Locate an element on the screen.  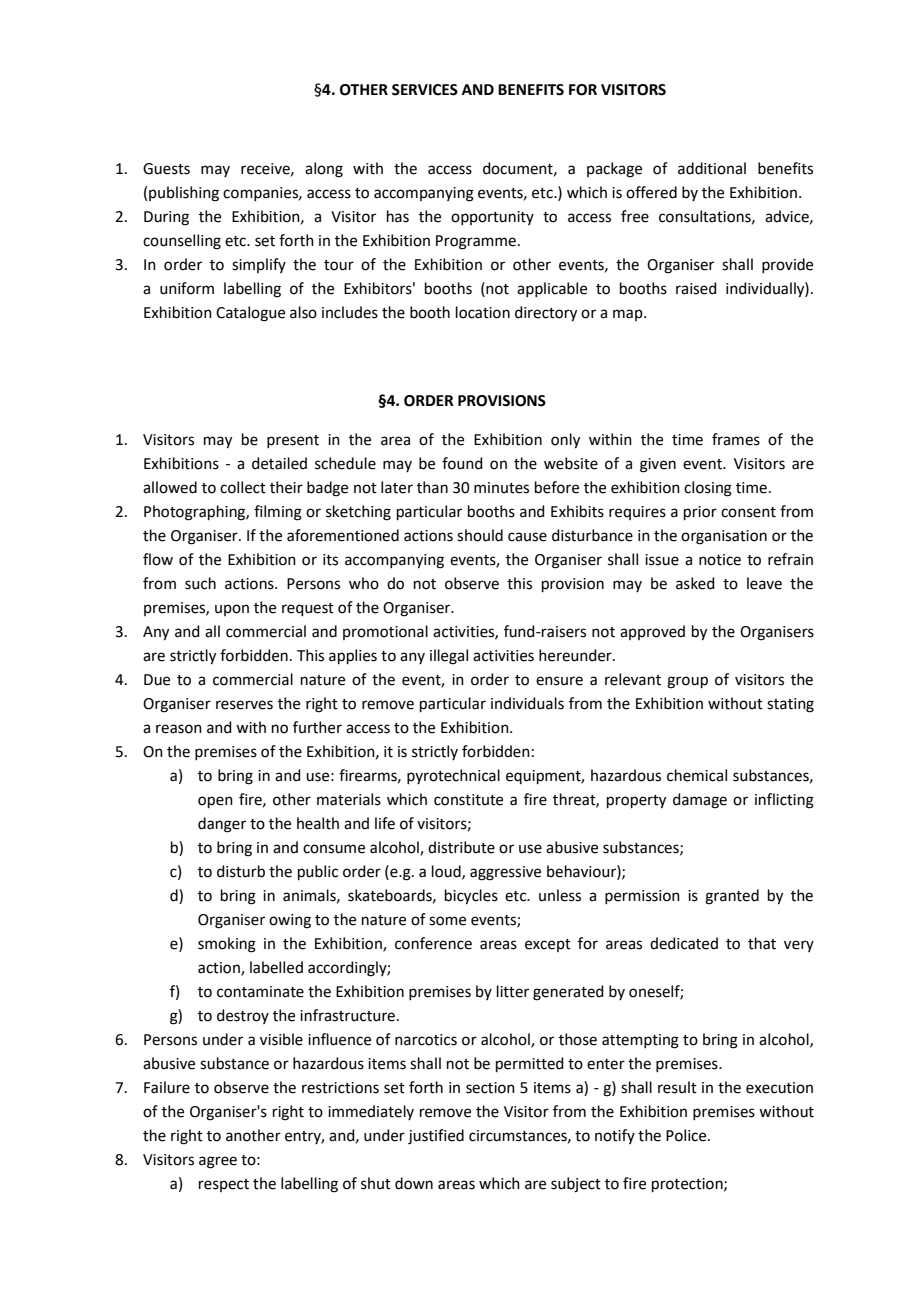
agree is located at coordinates (218, 1162).
